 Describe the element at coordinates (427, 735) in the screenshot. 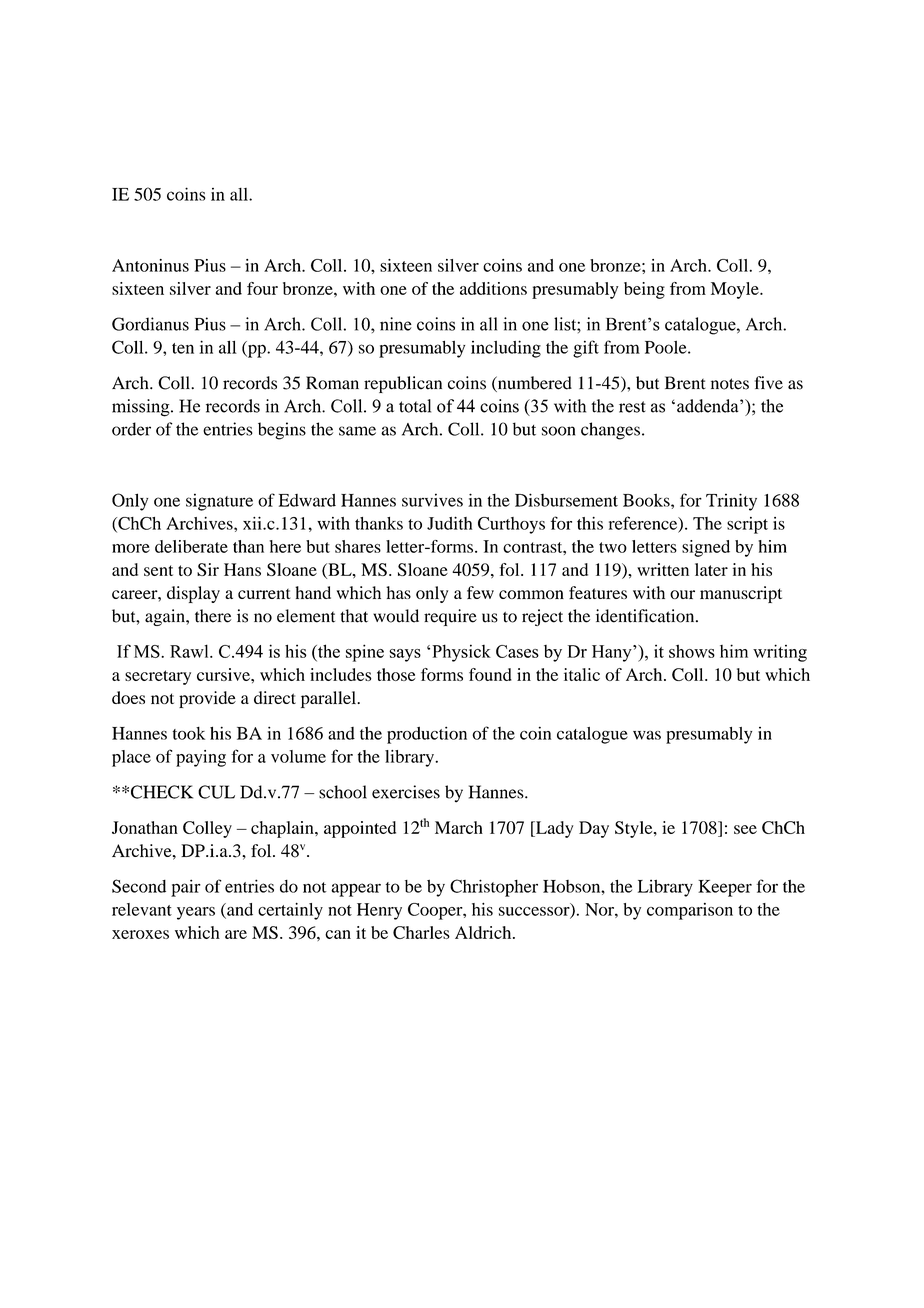

I see `production` at that location.
